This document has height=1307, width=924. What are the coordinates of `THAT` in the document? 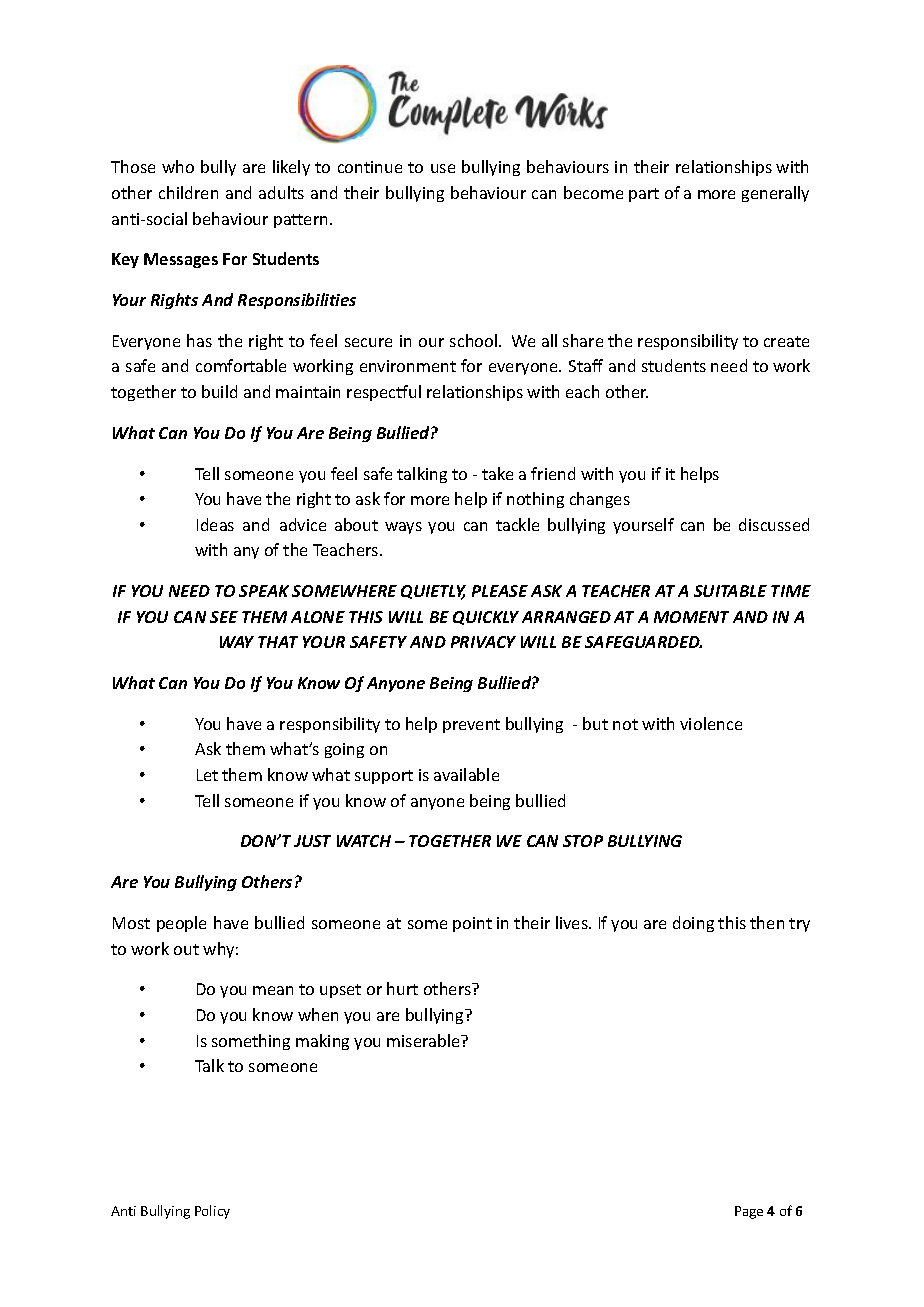 It's located at (278, 642).
